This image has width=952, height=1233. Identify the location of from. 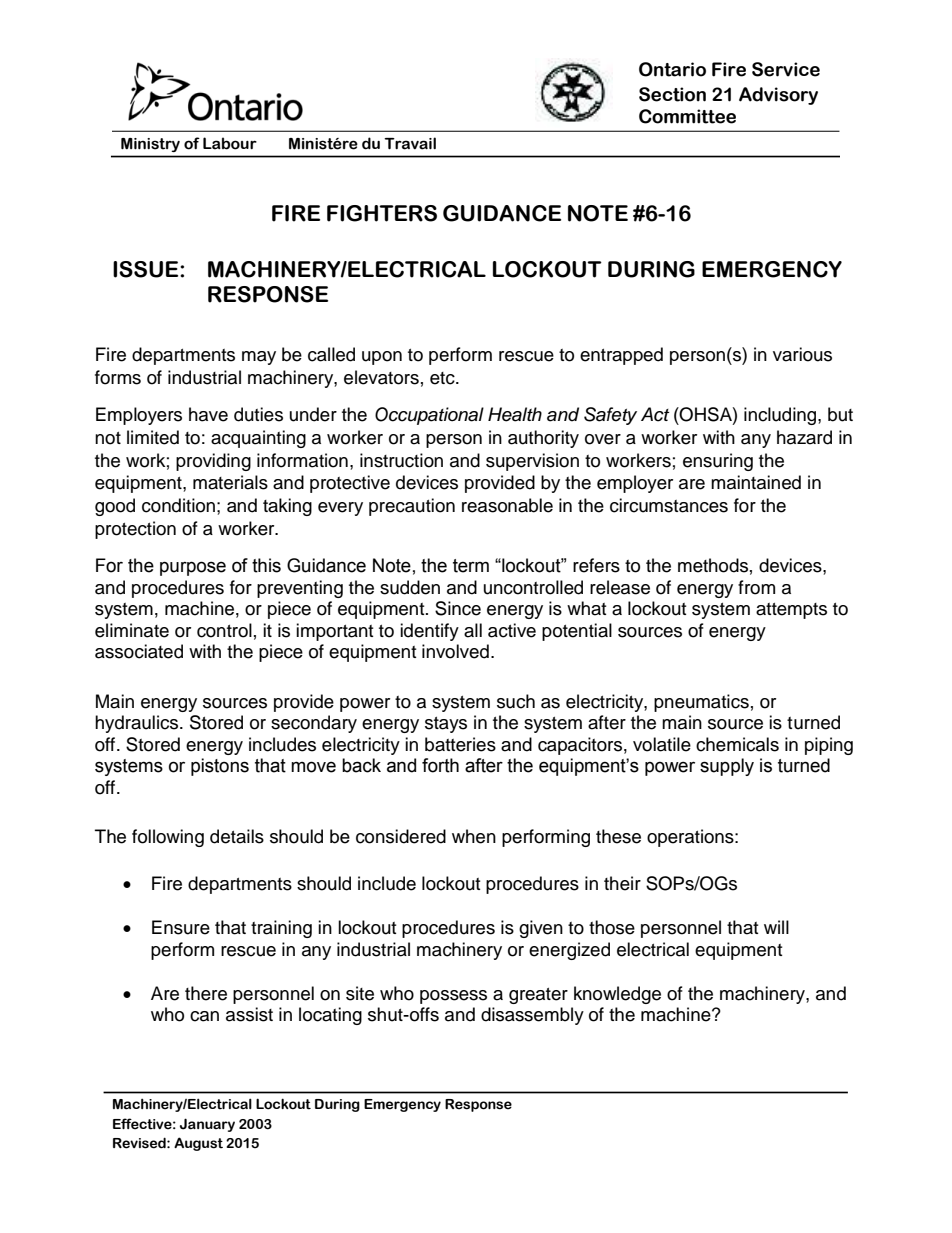
(756, 587).
